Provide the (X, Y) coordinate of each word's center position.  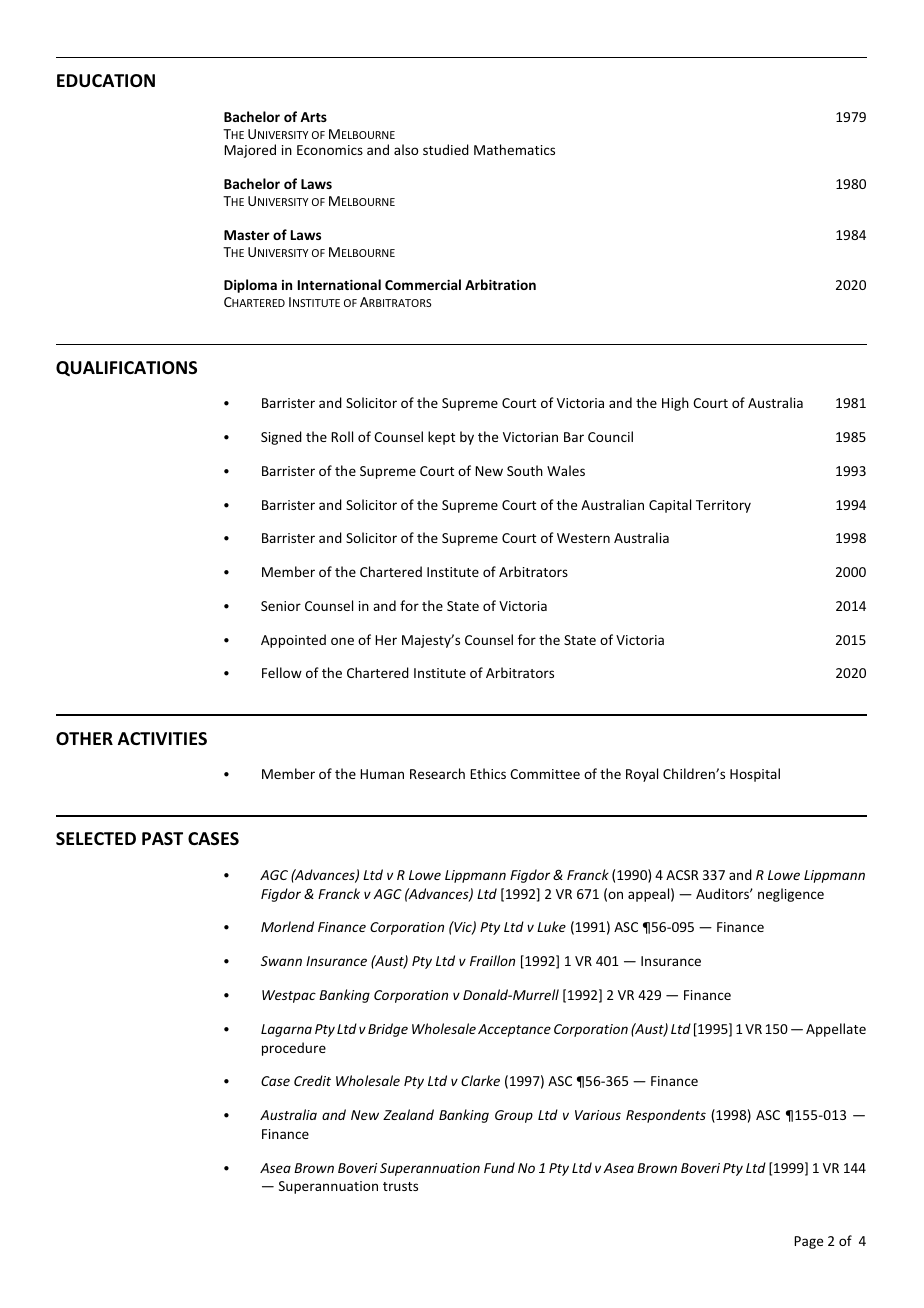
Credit (312, 1080)
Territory (723, 506)
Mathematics (514, 149)
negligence (791, 895)
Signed (281, 438)
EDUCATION (106, 80)
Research (437, 773)
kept (441, 438)
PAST (162, 838)
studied (446, 149)
